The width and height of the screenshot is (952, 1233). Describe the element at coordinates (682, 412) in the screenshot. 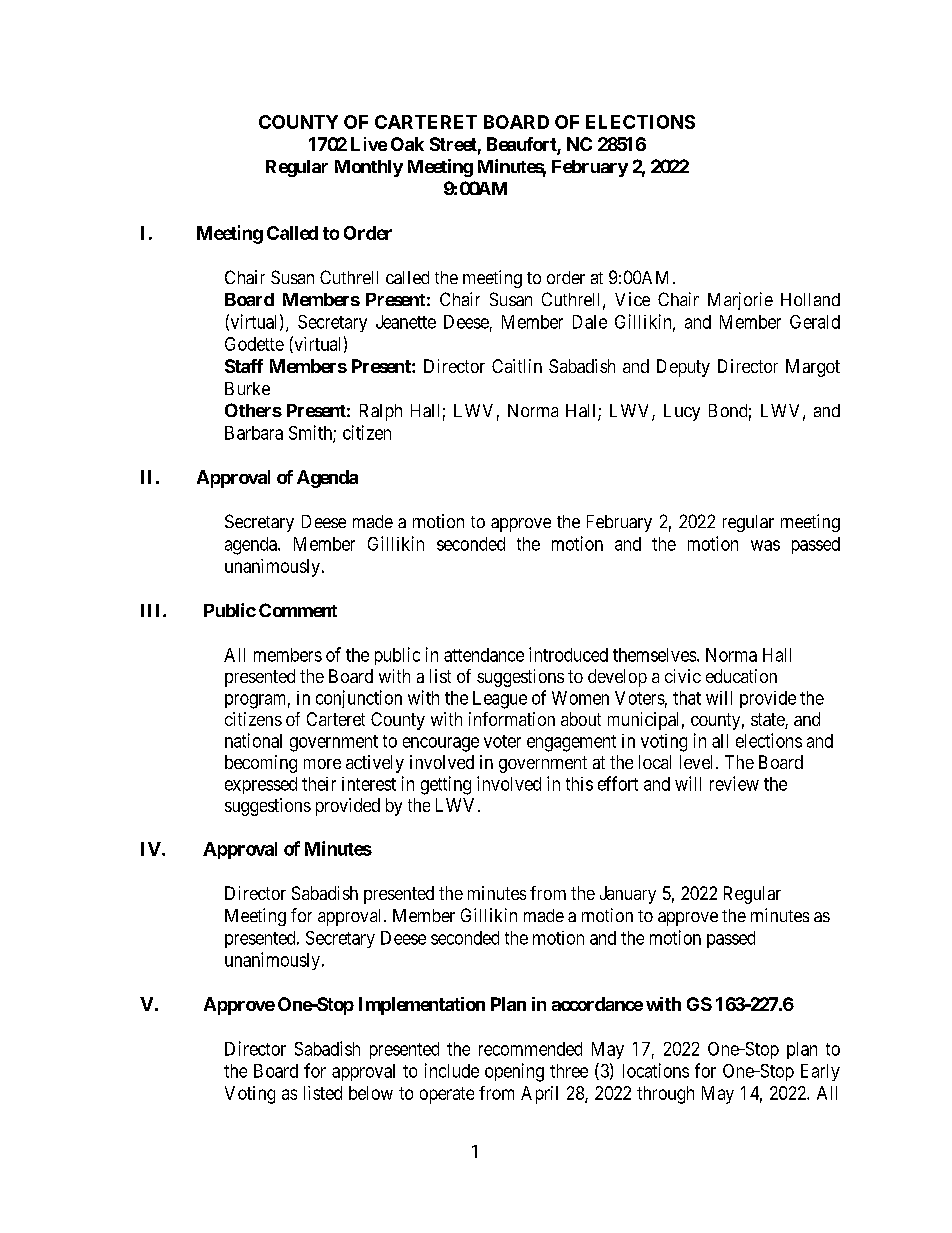

I see `Lucy` at that location.
